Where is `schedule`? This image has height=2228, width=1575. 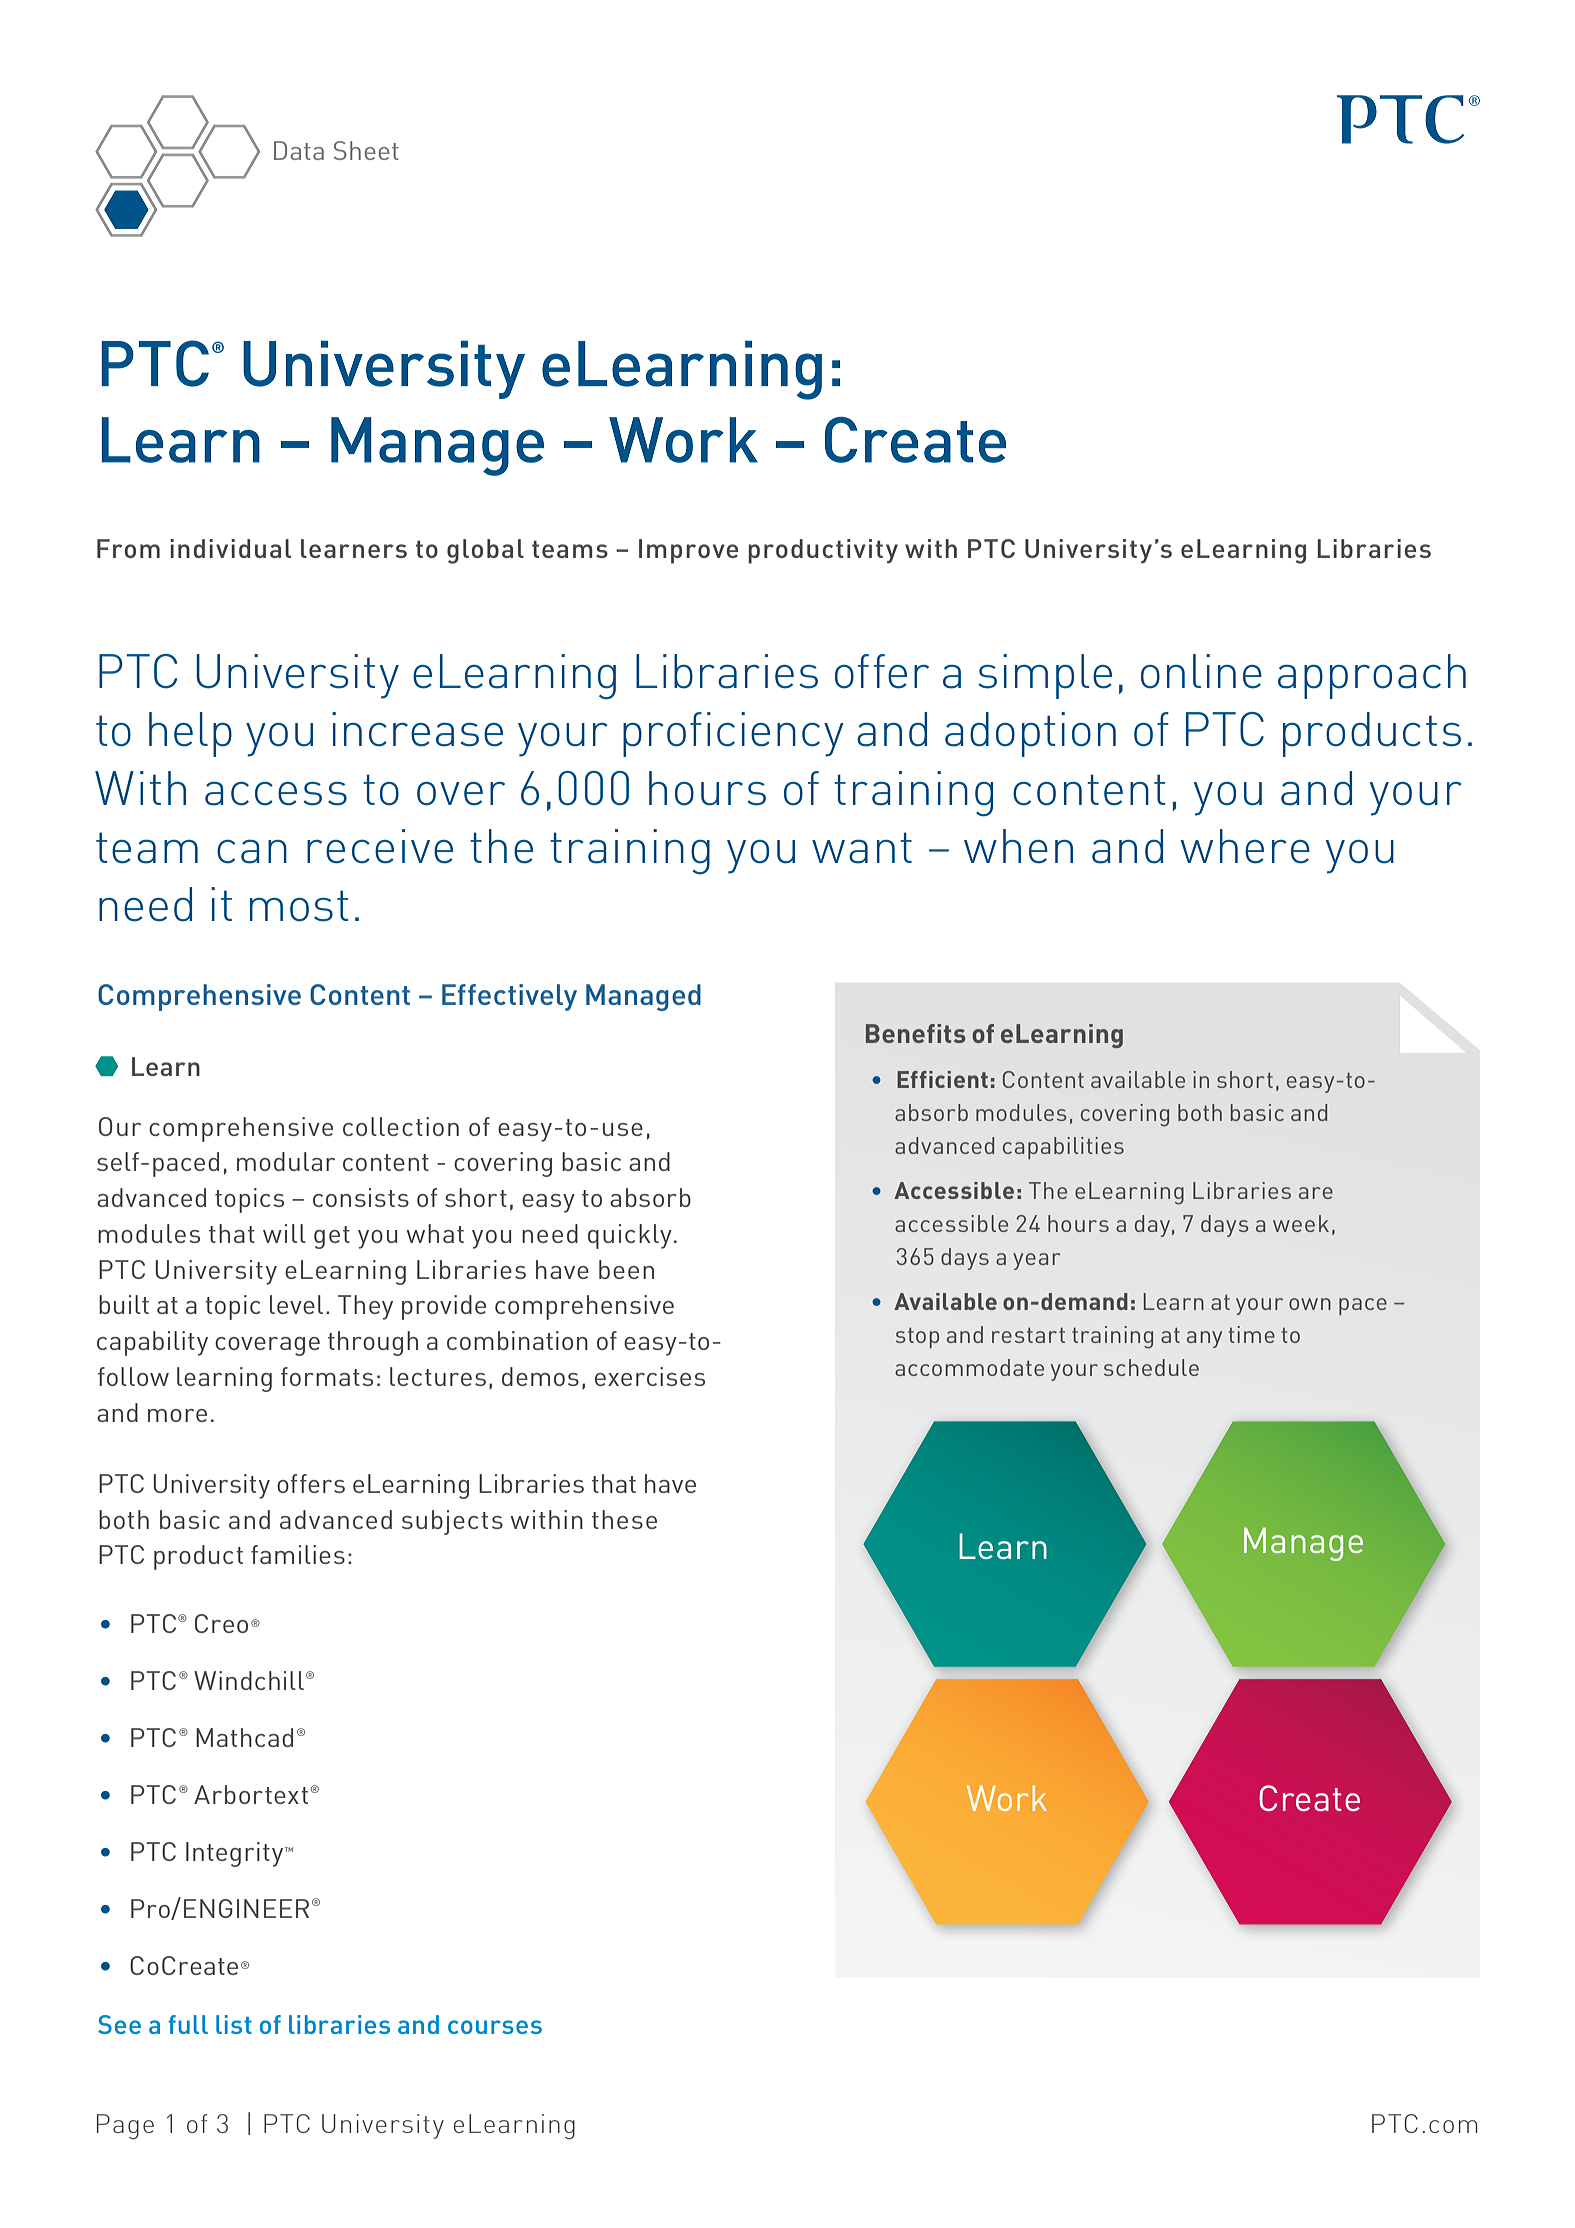
schedule is located at coordinates (1151, 1367).
